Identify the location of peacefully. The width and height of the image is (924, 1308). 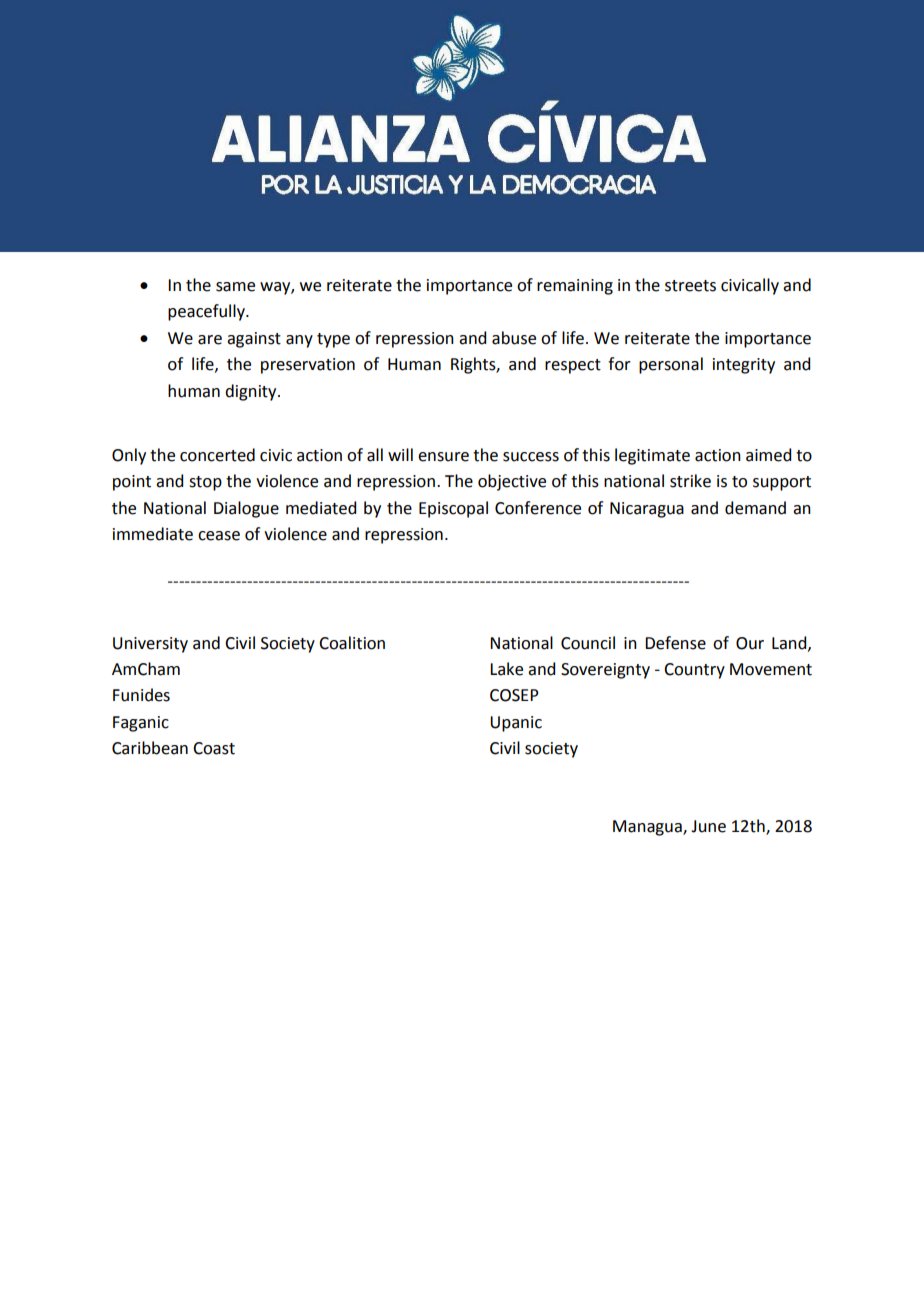
(207, 312).
